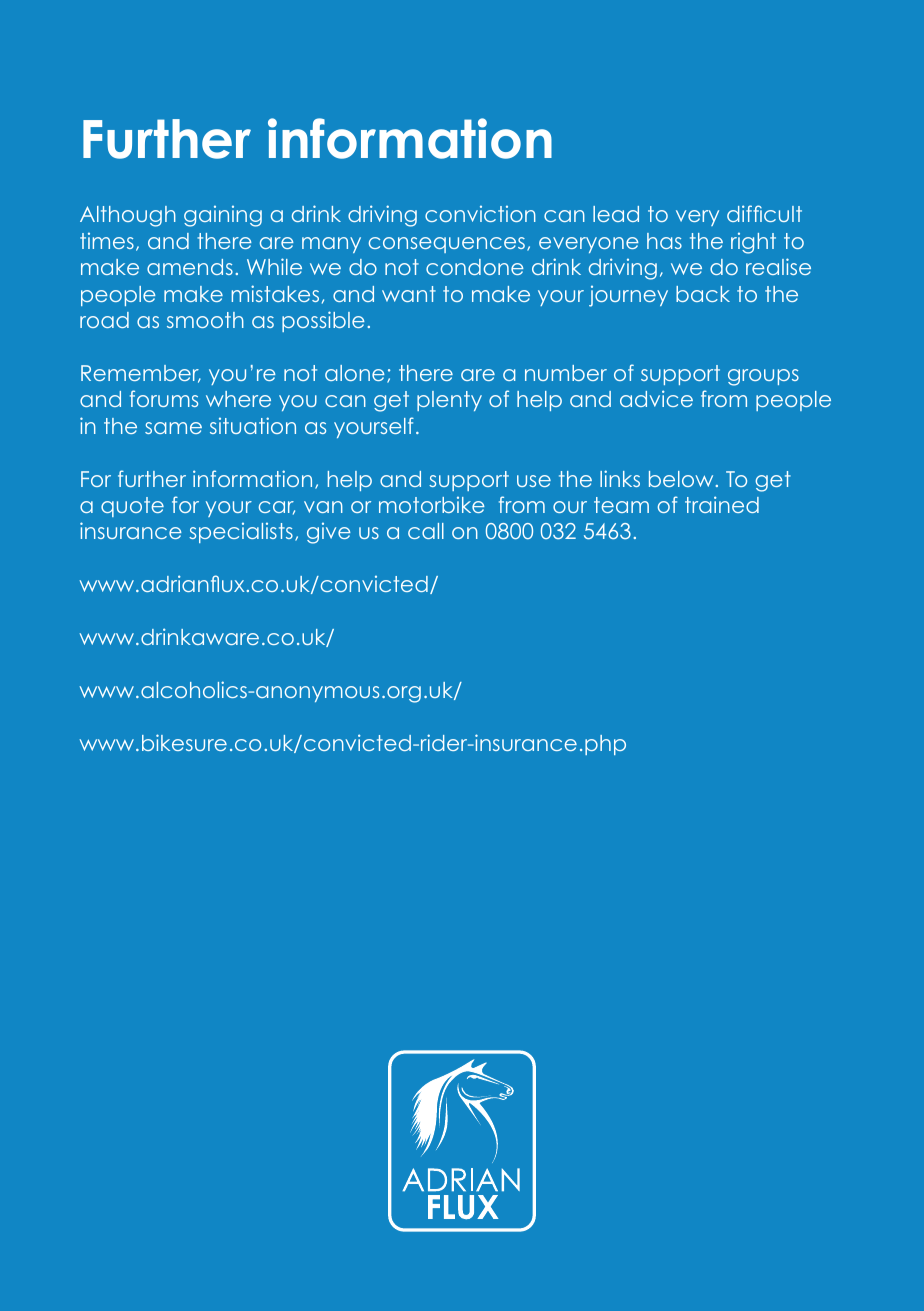  Describe the element at coordinates (764, 213) in the screenshot. I see `difficult` at that location.
